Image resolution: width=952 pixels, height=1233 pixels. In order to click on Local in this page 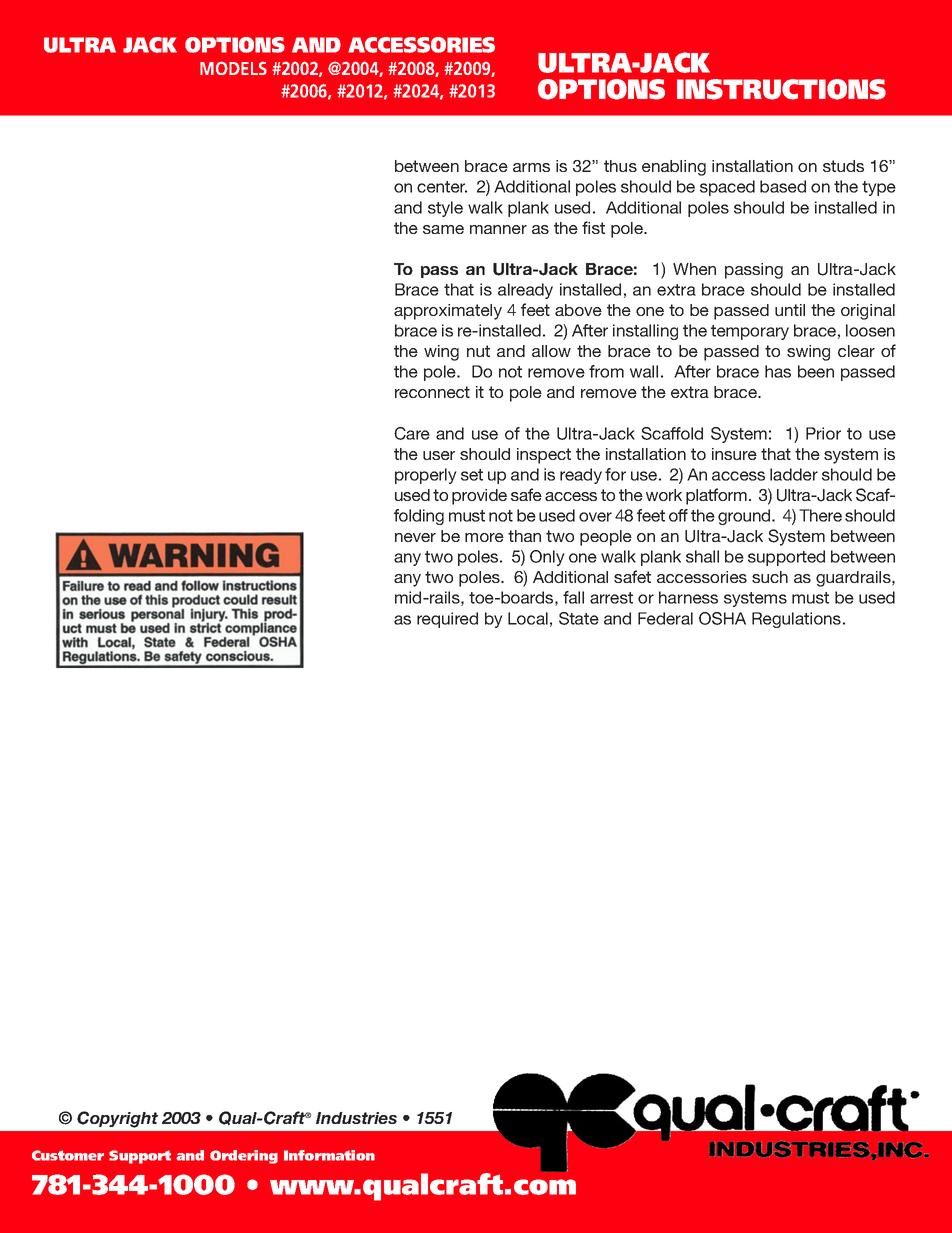, I will do `click(528, 618)`.
